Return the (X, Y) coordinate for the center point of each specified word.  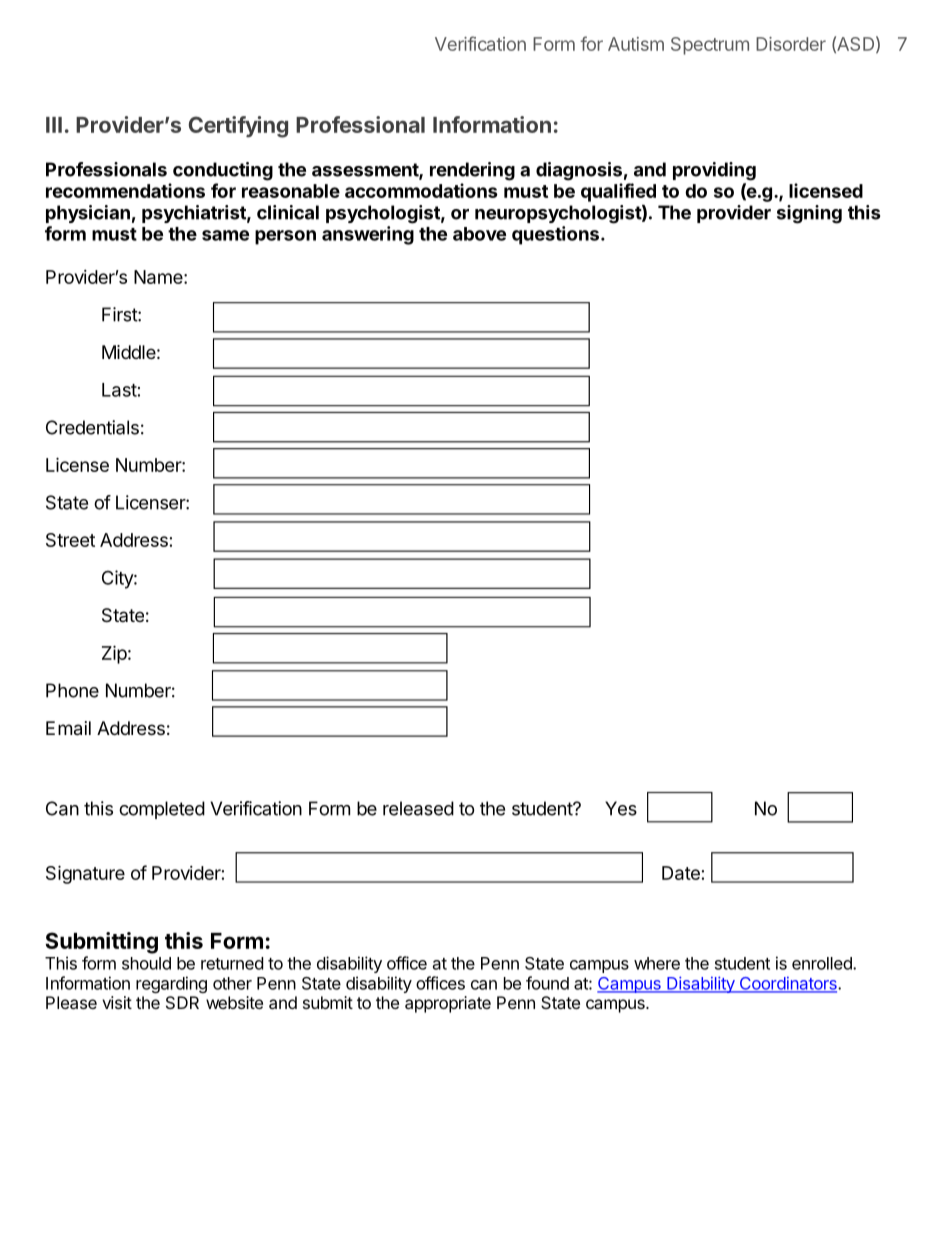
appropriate (448, 1004)
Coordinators (788, 984)
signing (809, 214)
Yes (621, 808)
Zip (114, 654)
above (479, 234)
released (418, 808)
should (146, 963)
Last (119, 390)
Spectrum (710, 46)
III (54, 125)
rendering (472, 171)
